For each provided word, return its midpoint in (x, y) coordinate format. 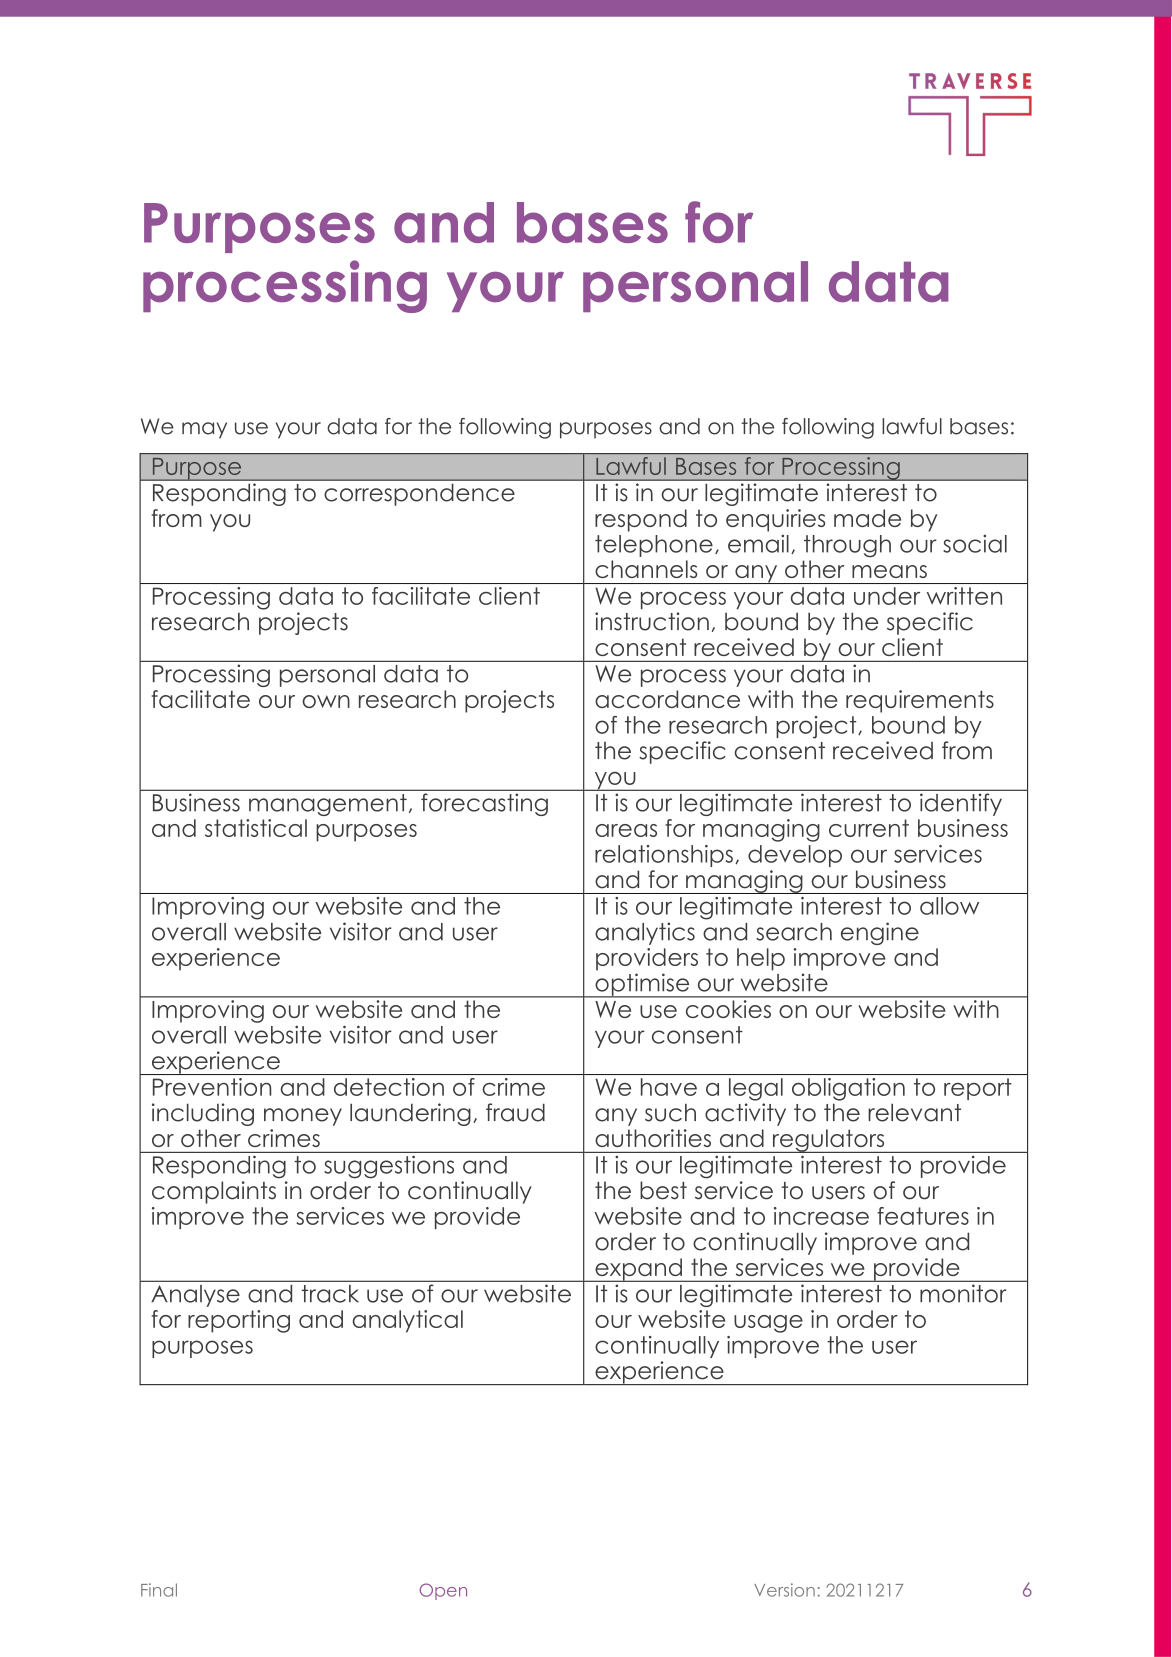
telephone (654, 546)
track (330, 1294)
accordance (667, 699)
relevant (914, 1112)
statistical (256, 828)
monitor (963, 1293)
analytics (645, 933)
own (326, 701)
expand (638, 1270)
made (867, 518)
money (303, 1117)
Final (159, 1590)
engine (880, 933)
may (204, 430)
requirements (920, 701)
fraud (515, 1112)
